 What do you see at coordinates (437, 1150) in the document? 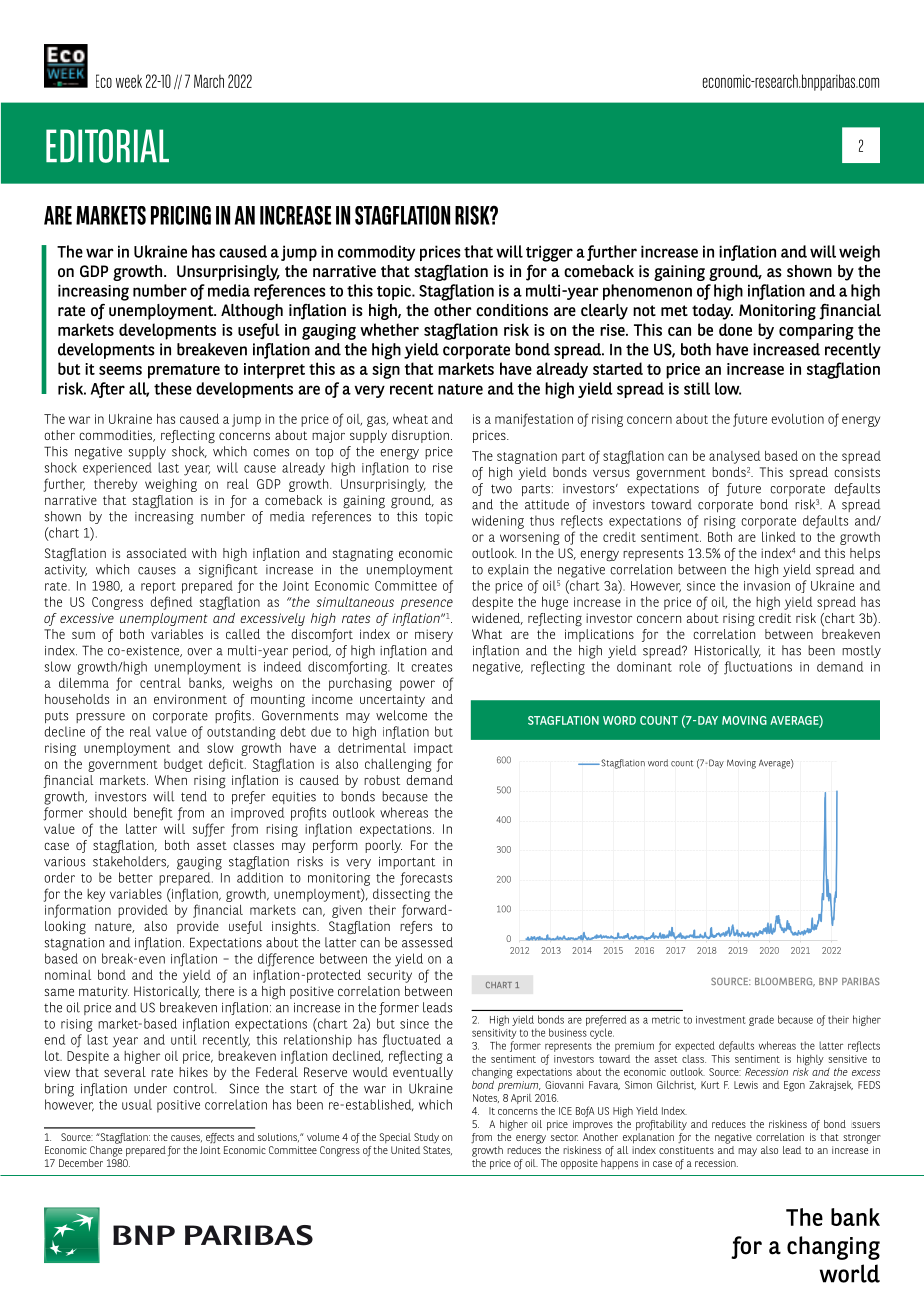
I see `States` at bounding box center [437, 1150].
